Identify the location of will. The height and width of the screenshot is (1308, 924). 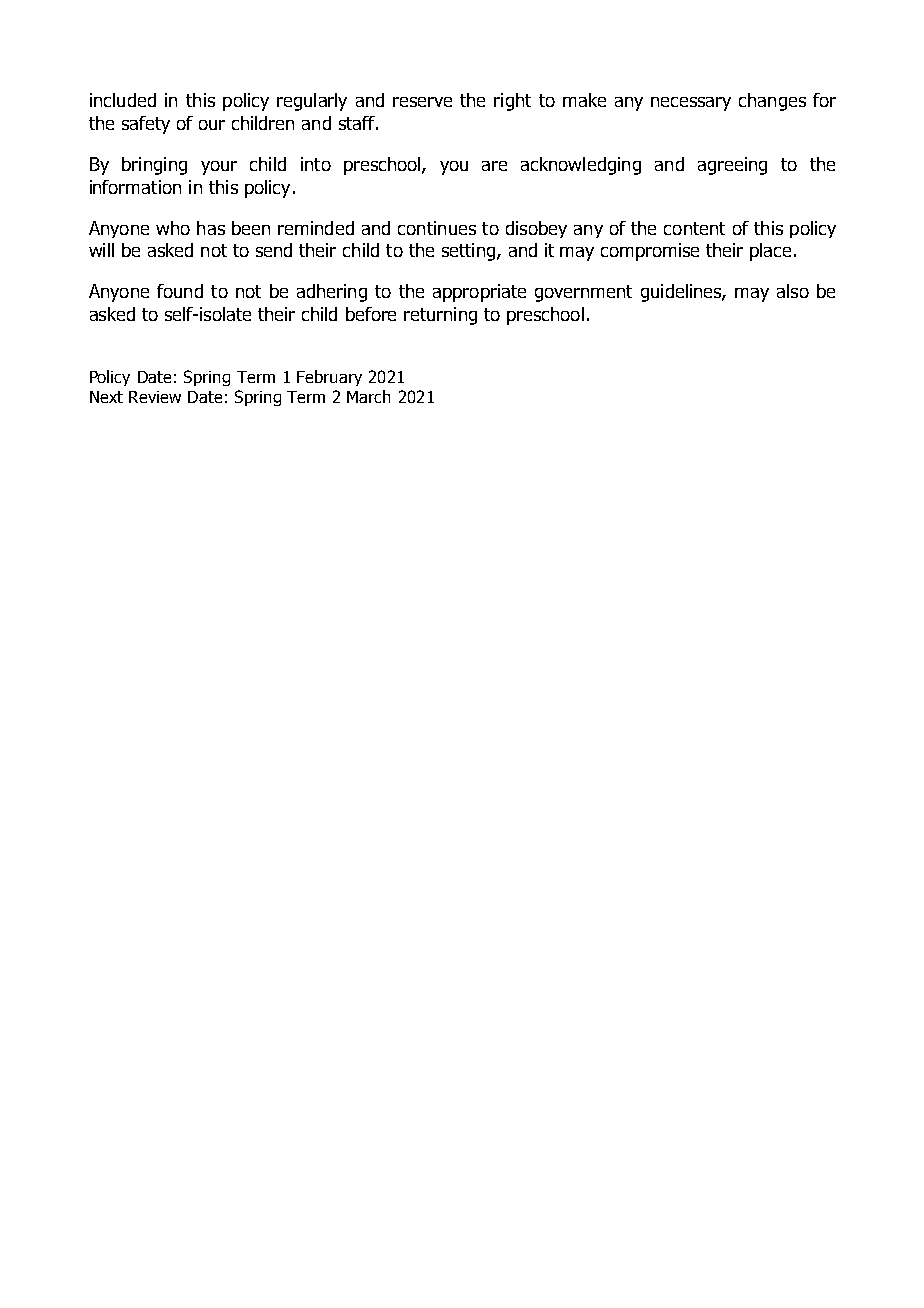
(101, 250).
